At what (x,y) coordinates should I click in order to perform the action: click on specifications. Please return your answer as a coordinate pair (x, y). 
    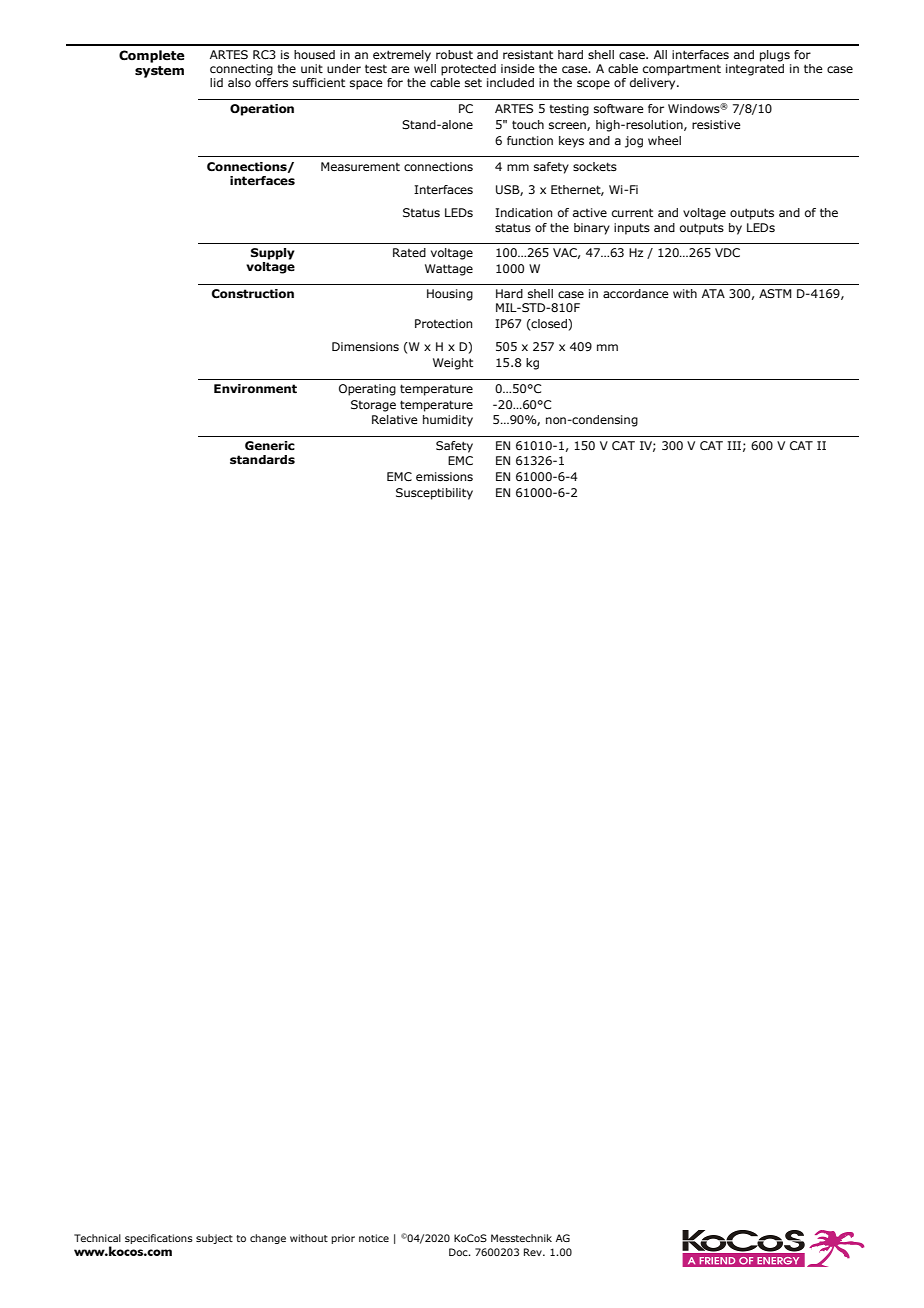
    Looking at the image, I should click on (159, 1239).
